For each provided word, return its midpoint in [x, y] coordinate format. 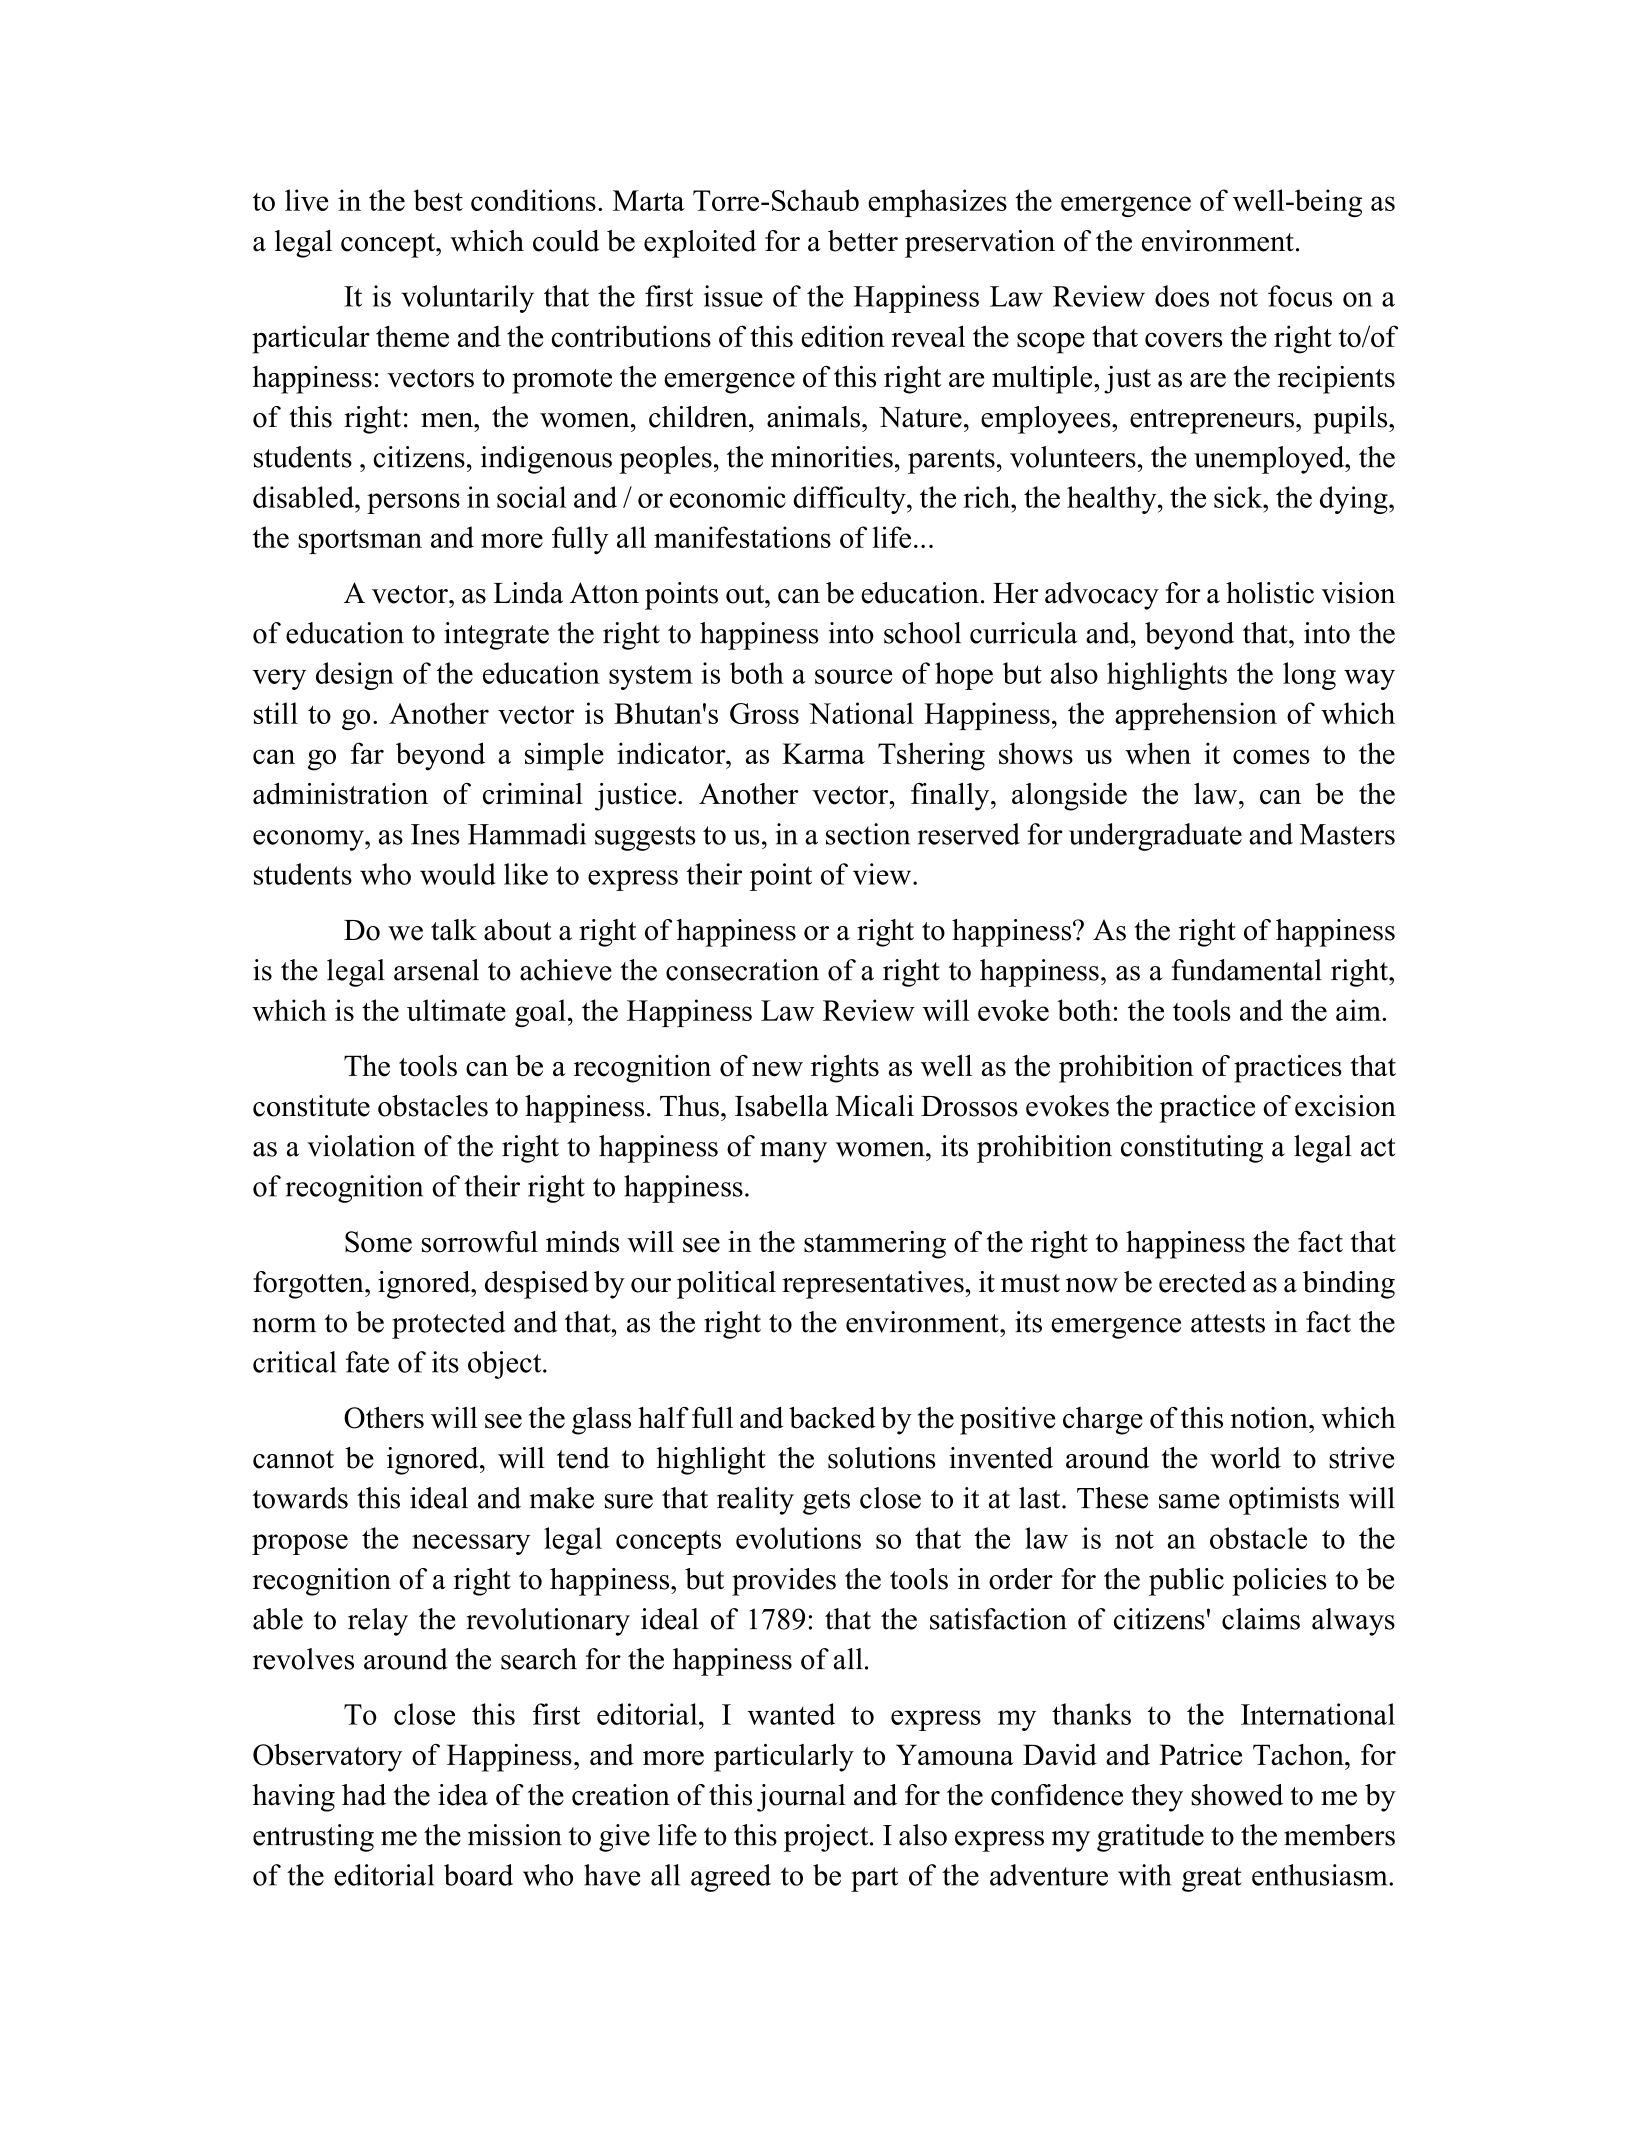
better [863, 241]
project [827, 1838]
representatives [873, 1285]
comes [1271, 756]
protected [449, 1325]
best [438, 200]
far [367, 753]
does [1182, 296]
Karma [823, 753]
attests [1228, 1323]
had [364, 1795]
